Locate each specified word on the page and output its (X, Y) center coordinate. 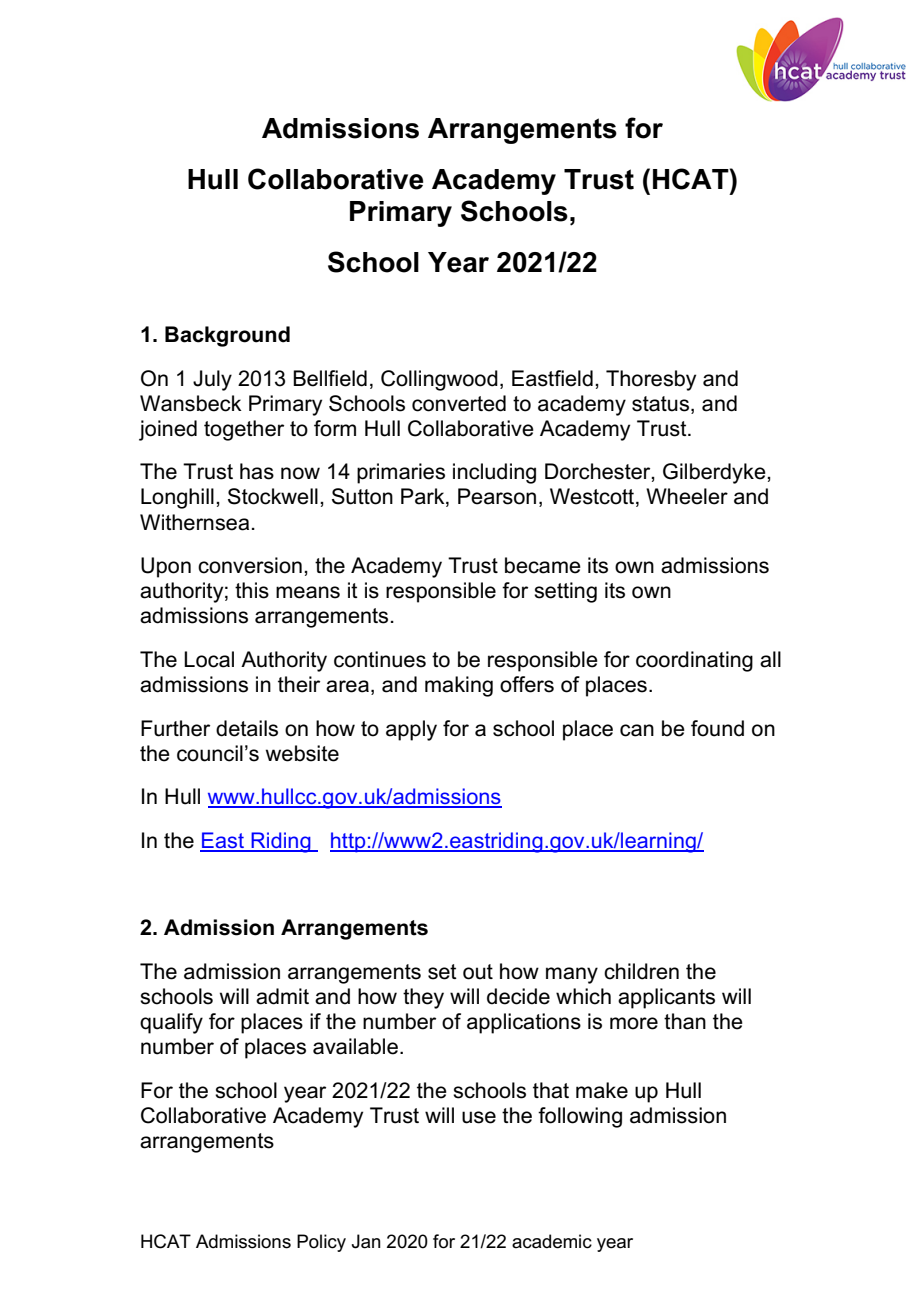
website (302, 753)
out (478, 972)
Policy (321, 1243)
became (543, 565)
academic (552, 1241)
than (685, 1021)
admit (282, 996)
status (660, 404)
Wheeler (687, 496)
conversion (250, 565)
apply (411, 730)
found (717, 728)
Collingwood (439, 380)
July (212, 380)
